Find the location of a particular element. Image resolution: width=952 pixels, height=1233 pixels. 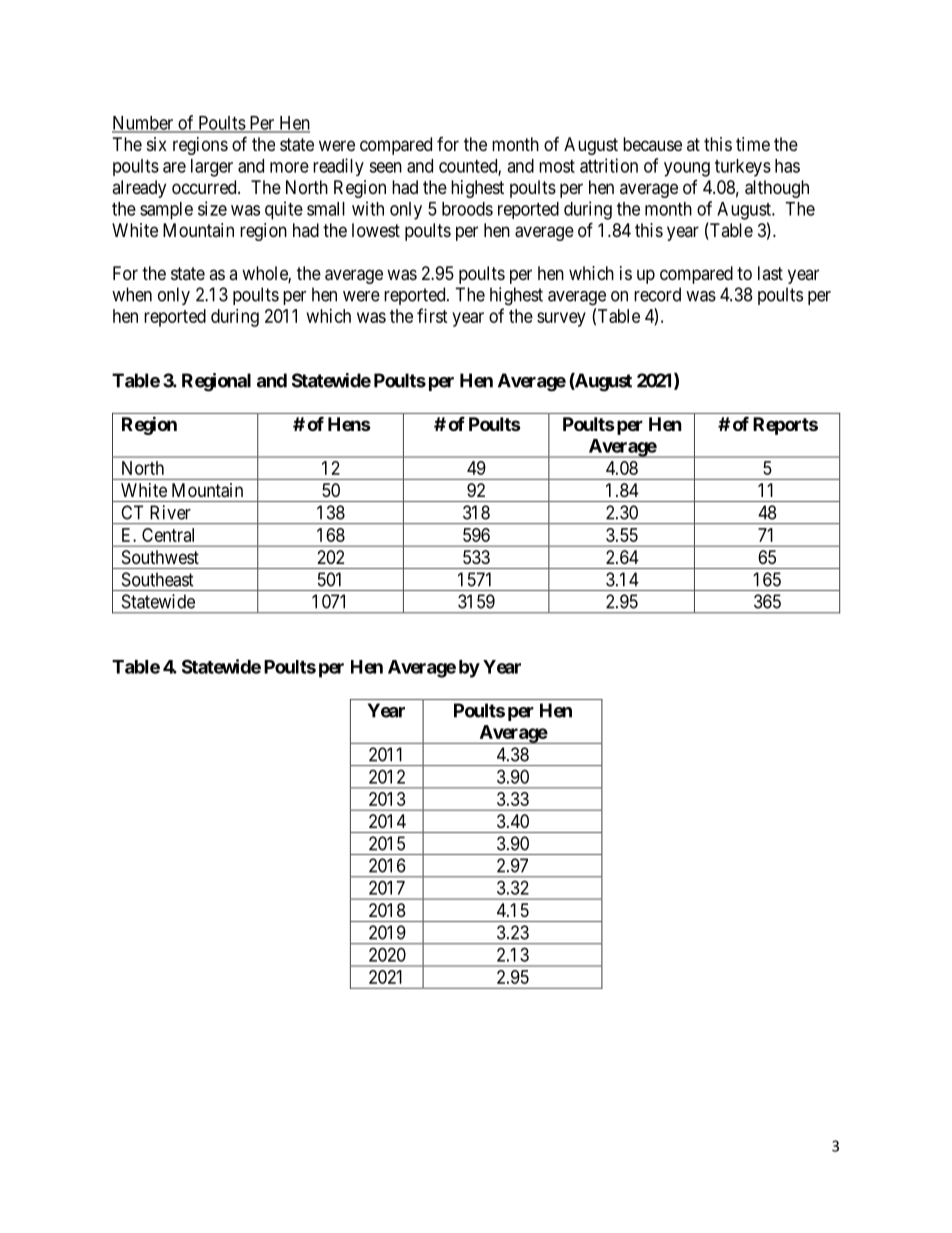

River is located at coordinates (170, 512).
